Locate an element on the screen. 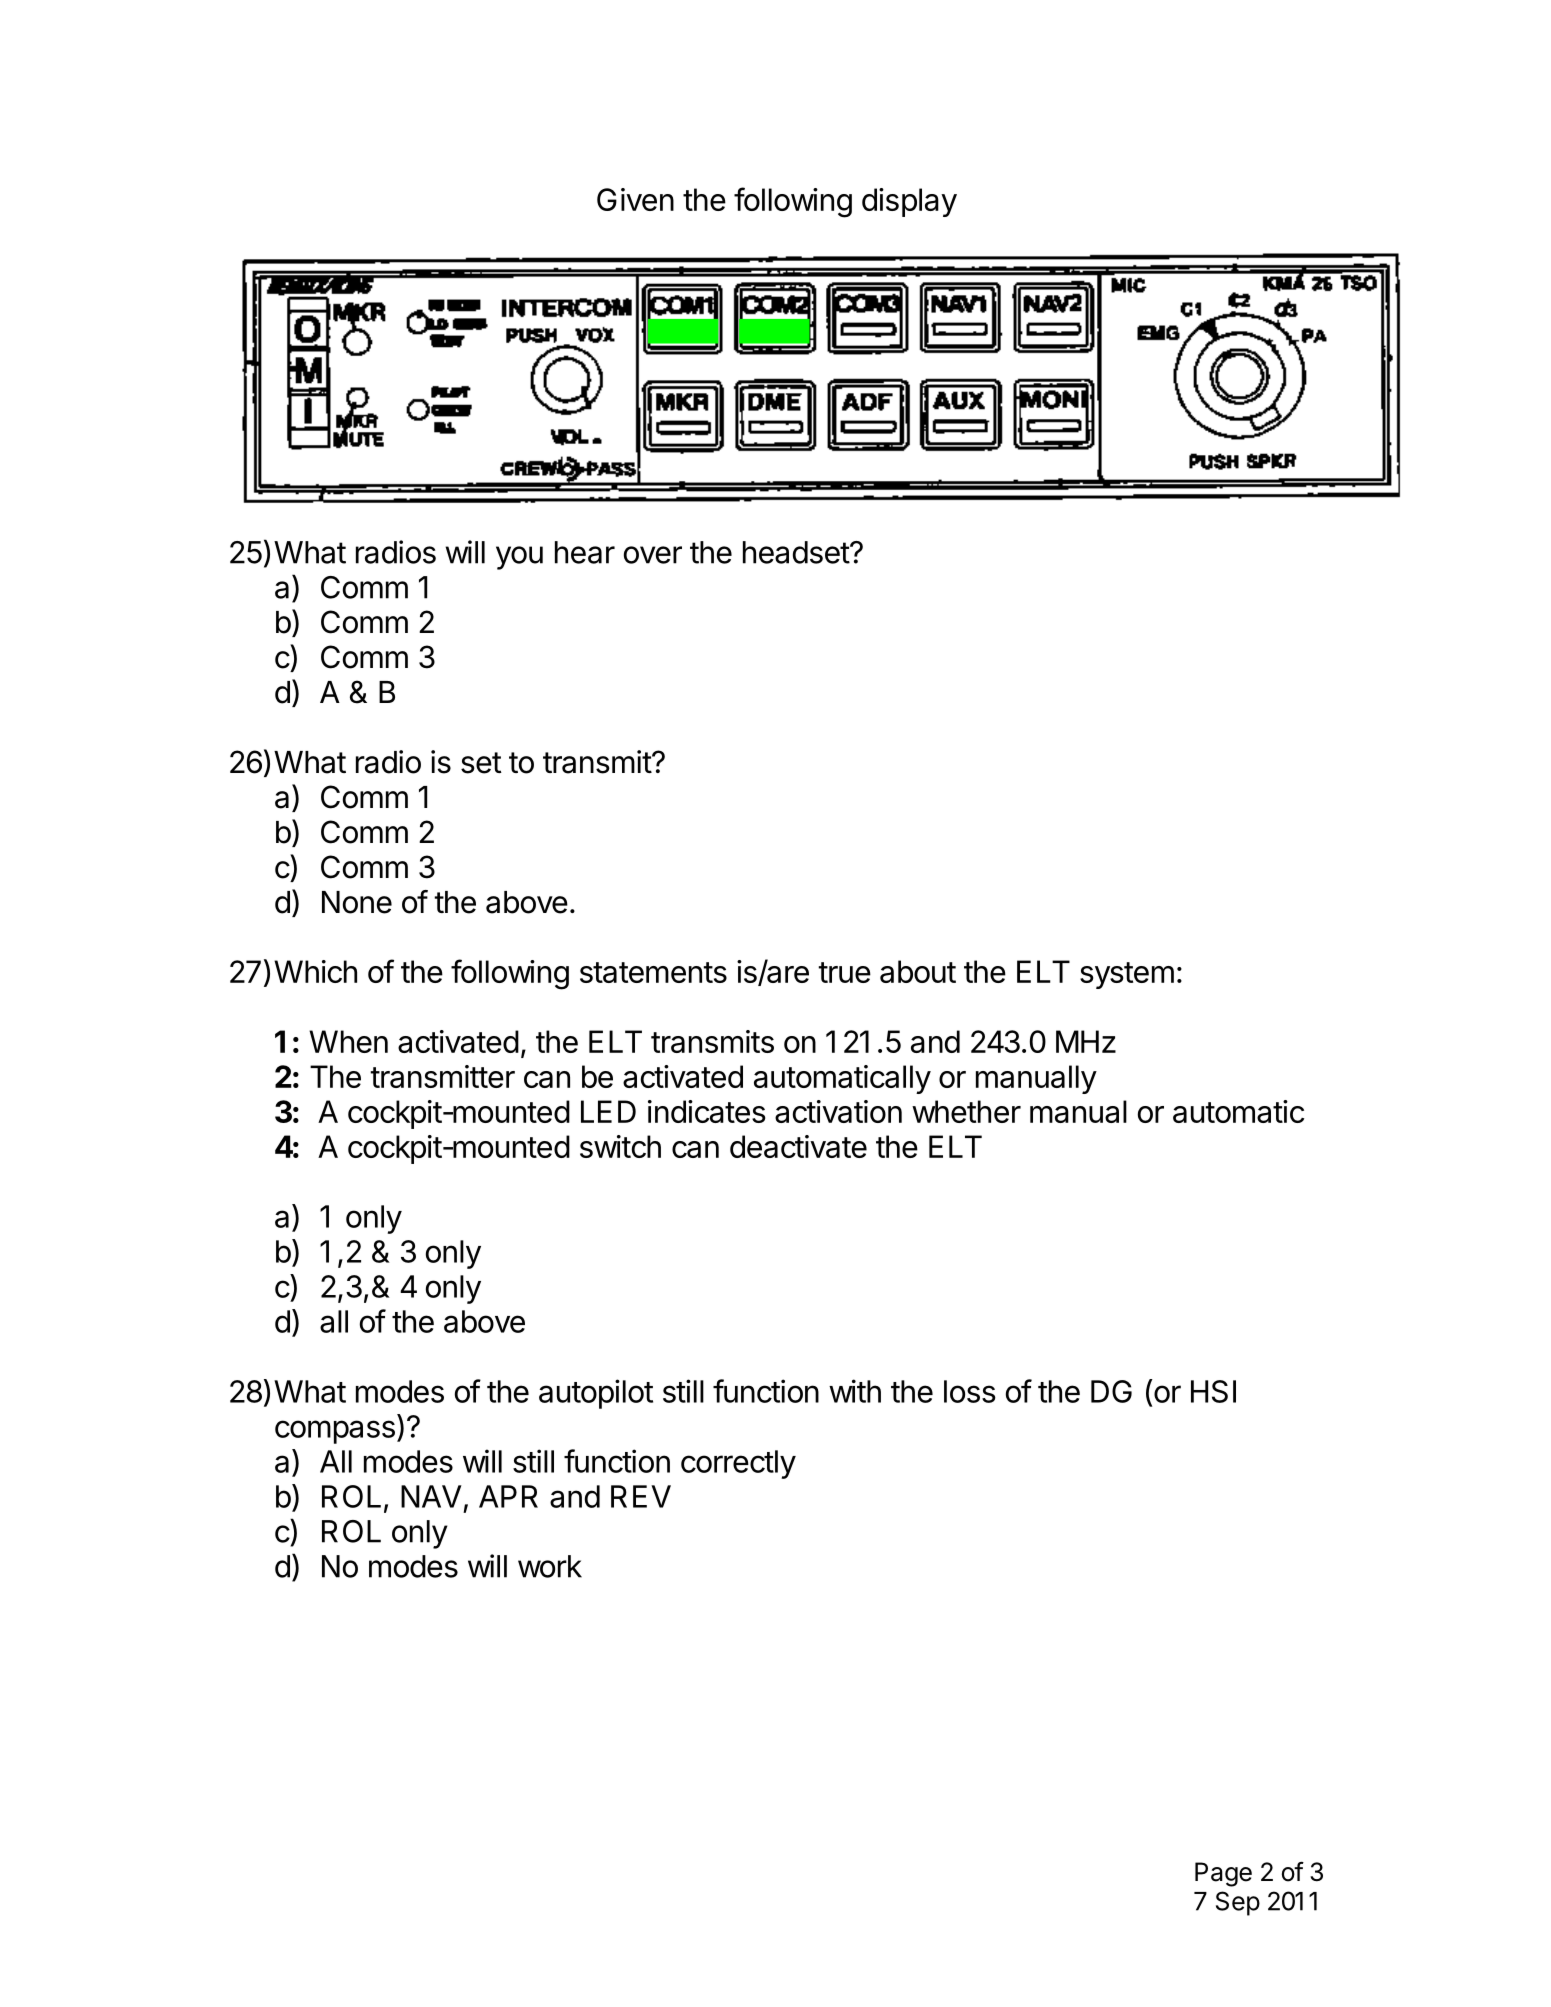 The image size is (1551, 2007). system is located at coordinates (1127, 975).
